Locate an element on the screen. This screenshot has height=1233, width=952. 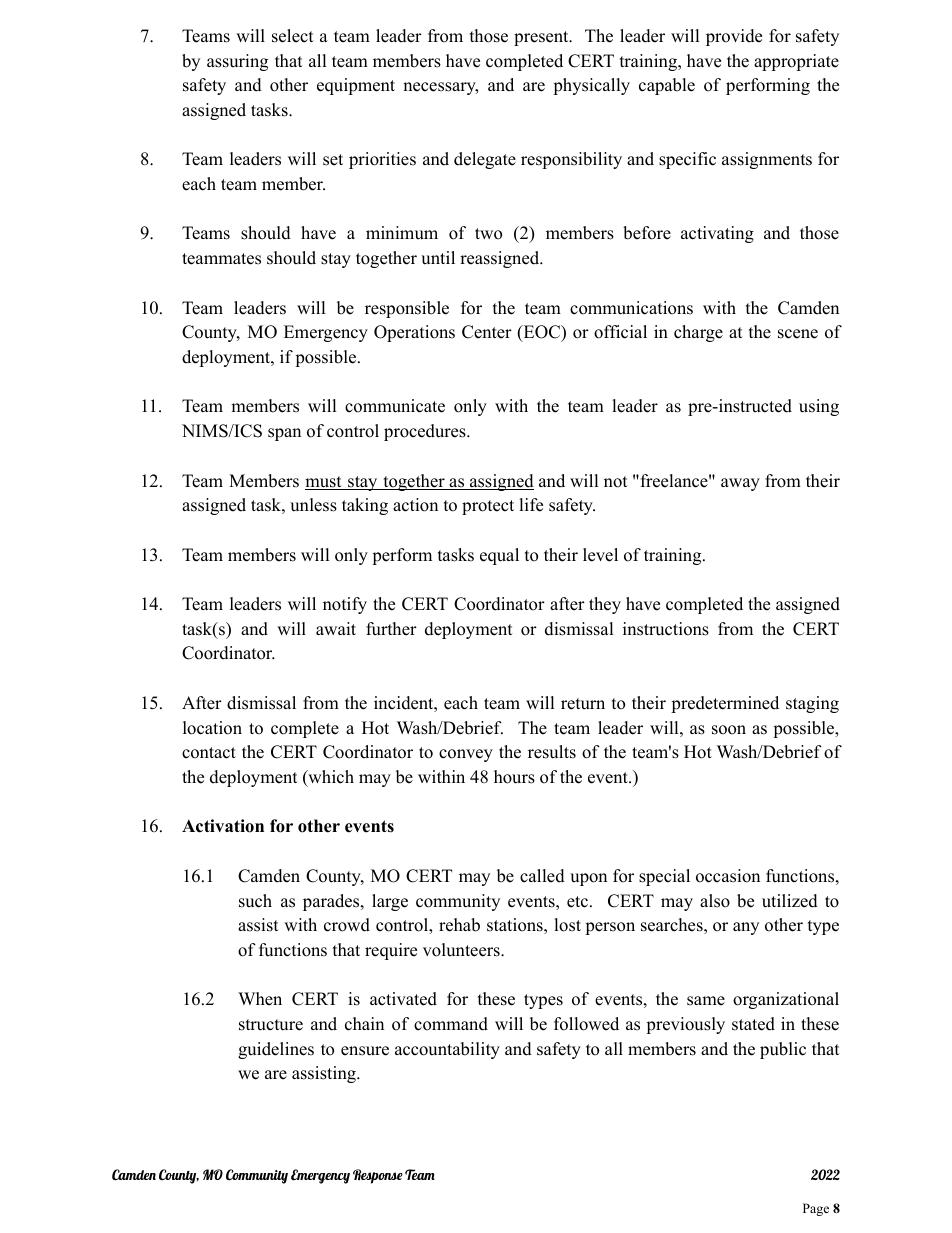
Page is located at coordinates (816, 1209).
